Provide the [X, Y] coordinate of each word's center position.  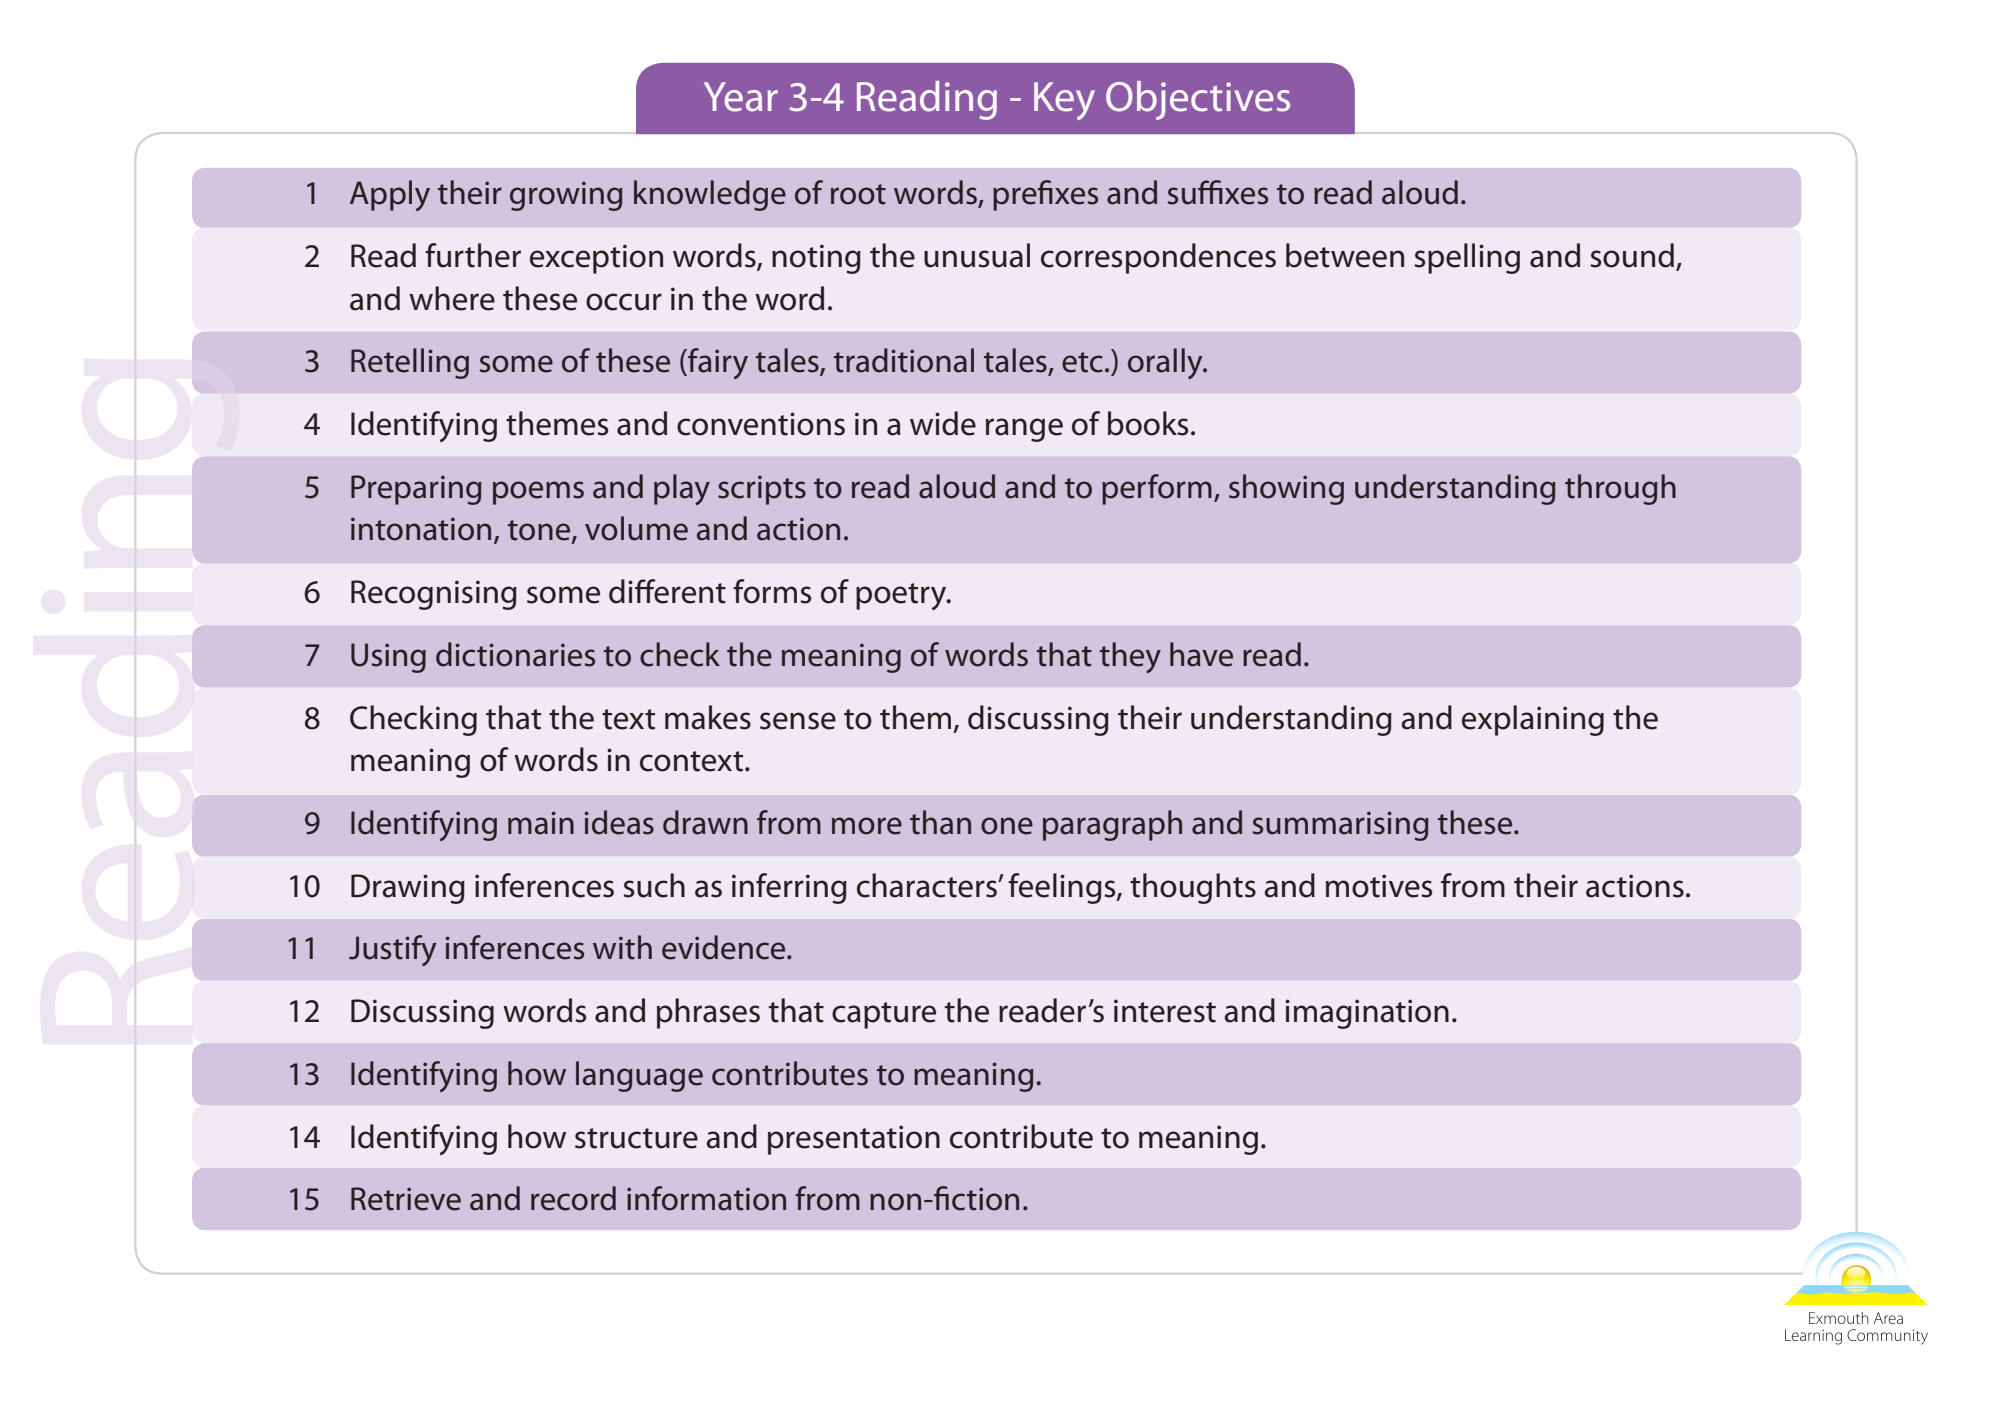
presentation [854, 1140]
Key [1064, 101]
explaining [1533, 720]
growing [566, 196]
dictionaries [515, 654]
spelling [1467, 258]
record [573, 1198]
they [1130, 657]
